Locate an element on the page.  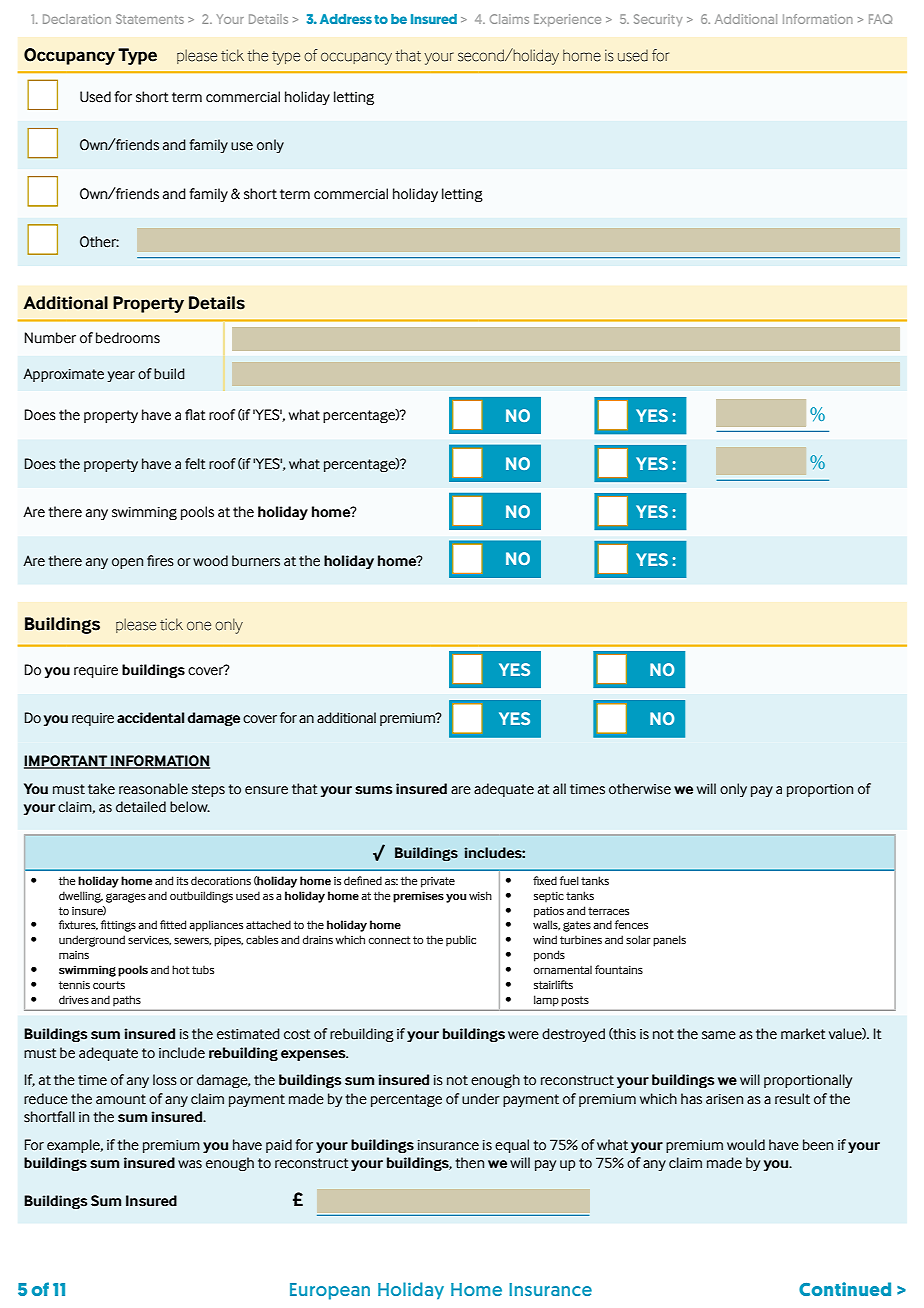
fuel is located at coordinates (569, 880).
